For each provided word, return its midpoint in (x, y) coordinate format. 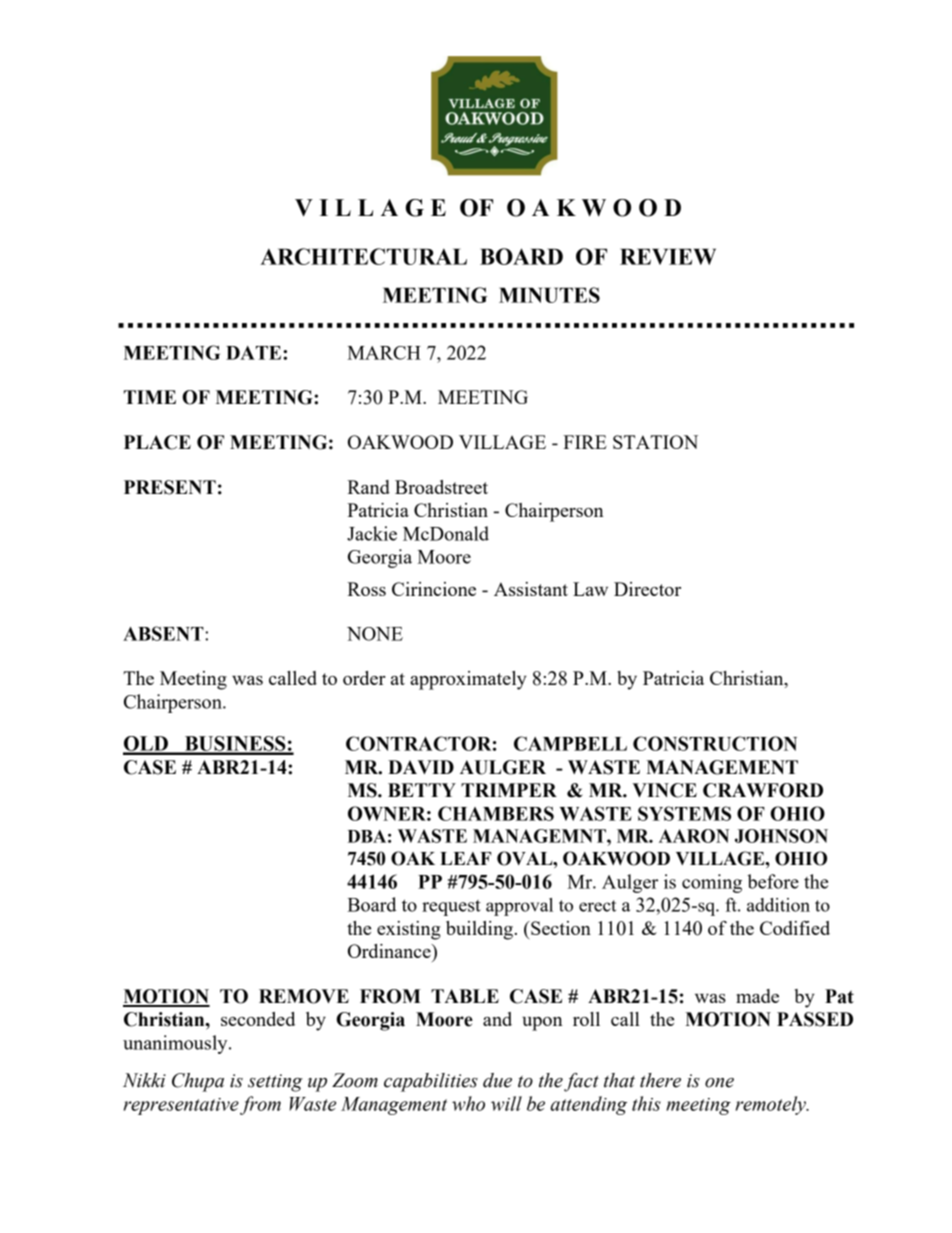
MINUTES (549, 295)
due (497, 1080)
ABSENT (164, 633)
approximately (468, 680)
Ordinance (390, 951)
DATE (255, 353)
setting (275, 1083)
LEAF (465, 858)
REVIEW (668, 256)
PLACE (157, 442)
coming (712, 883)
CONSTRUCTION (715, 743)
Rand (368, 487)
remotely (772, 1105)
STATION (655, 442)
